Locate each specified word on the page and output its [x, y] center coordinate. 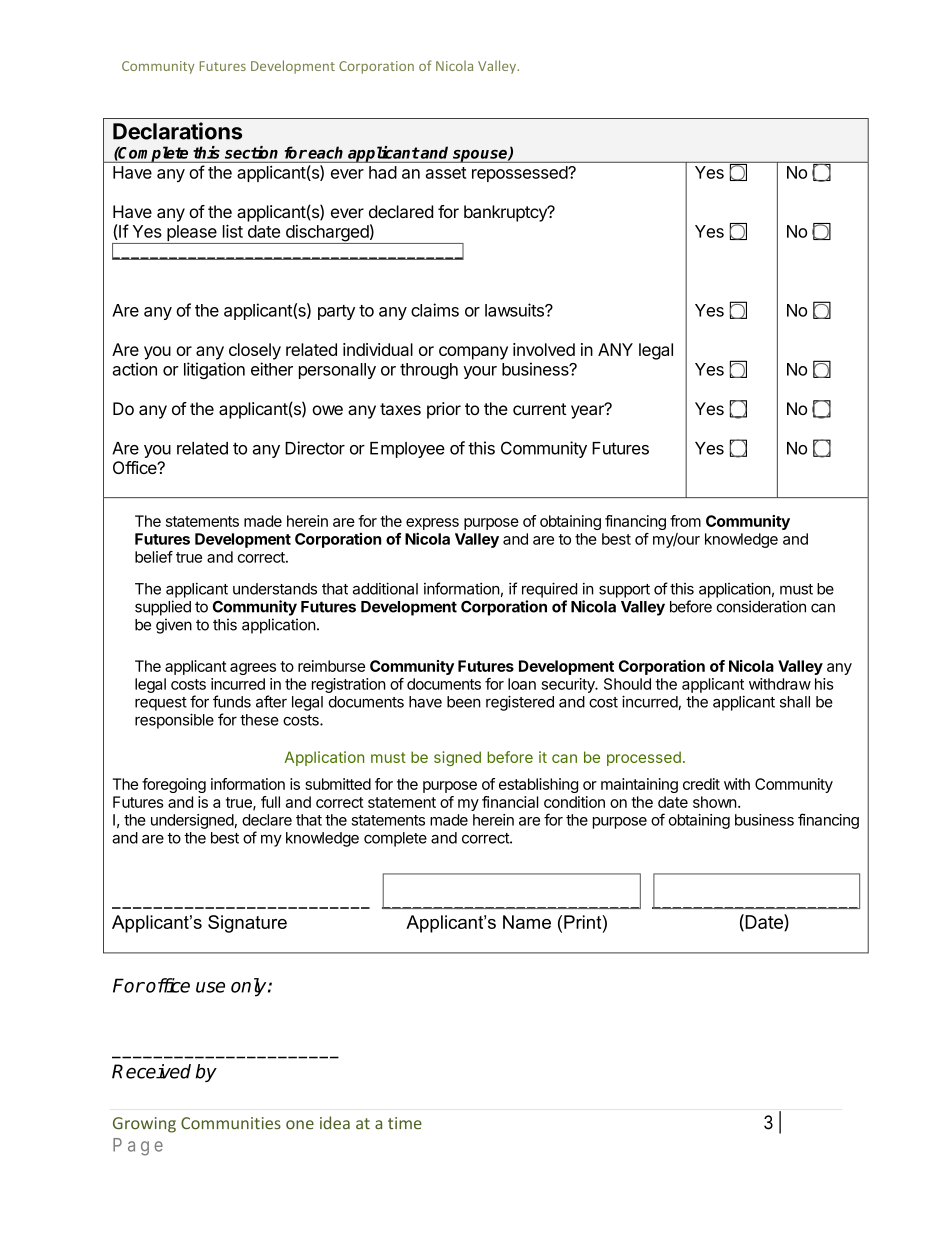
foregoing [174, 785]
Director [315, 448]
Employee [407, 450]
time [405, 1123]
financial [510, 802]
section [251, 152]
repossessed [520, 174]
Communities [231, 1123]
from [685, 521]
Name [527, 922]
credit [701, 784]
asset [446, 173]
